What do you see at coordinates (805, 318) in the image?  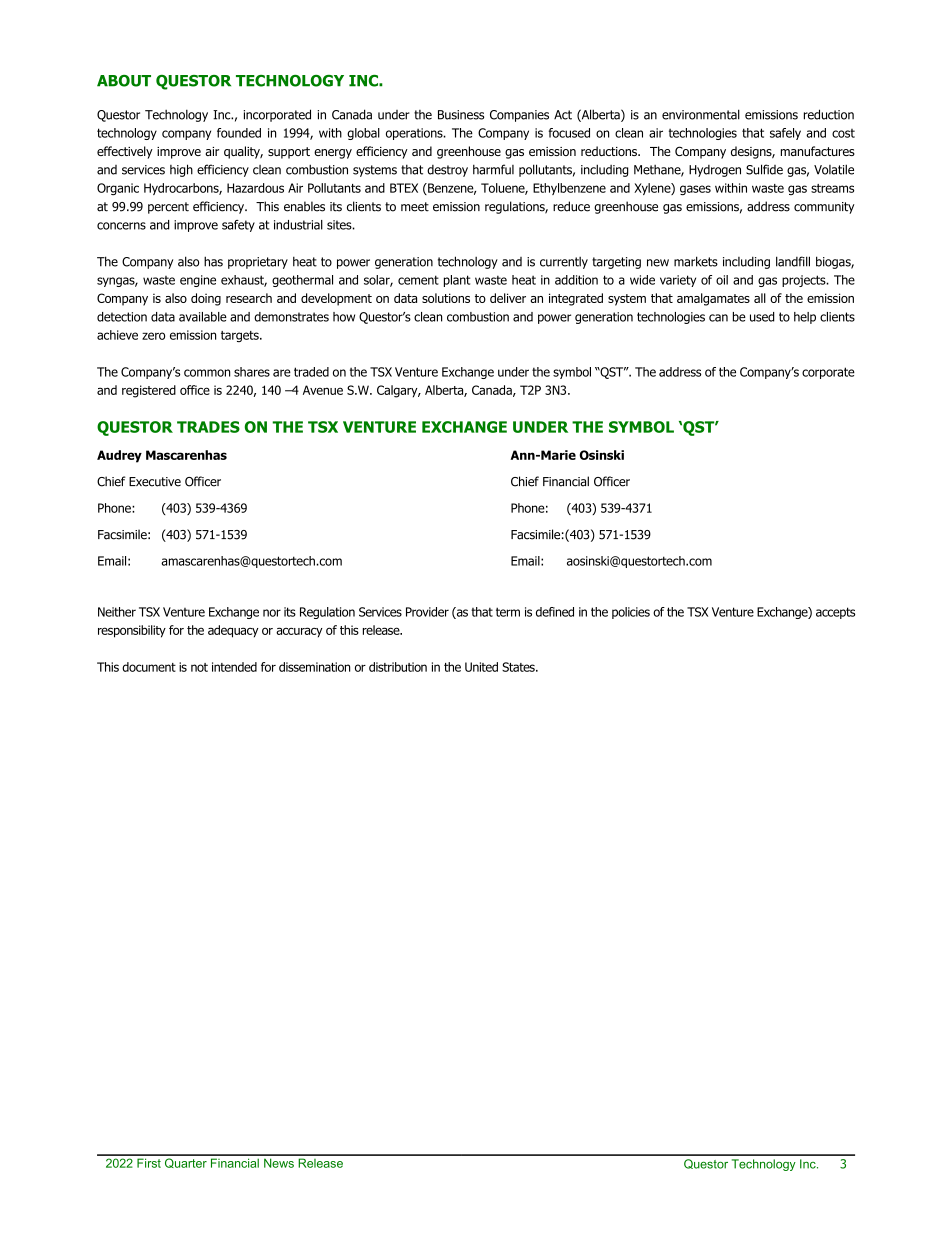 I see `help` at bounding box center [805, 318].
